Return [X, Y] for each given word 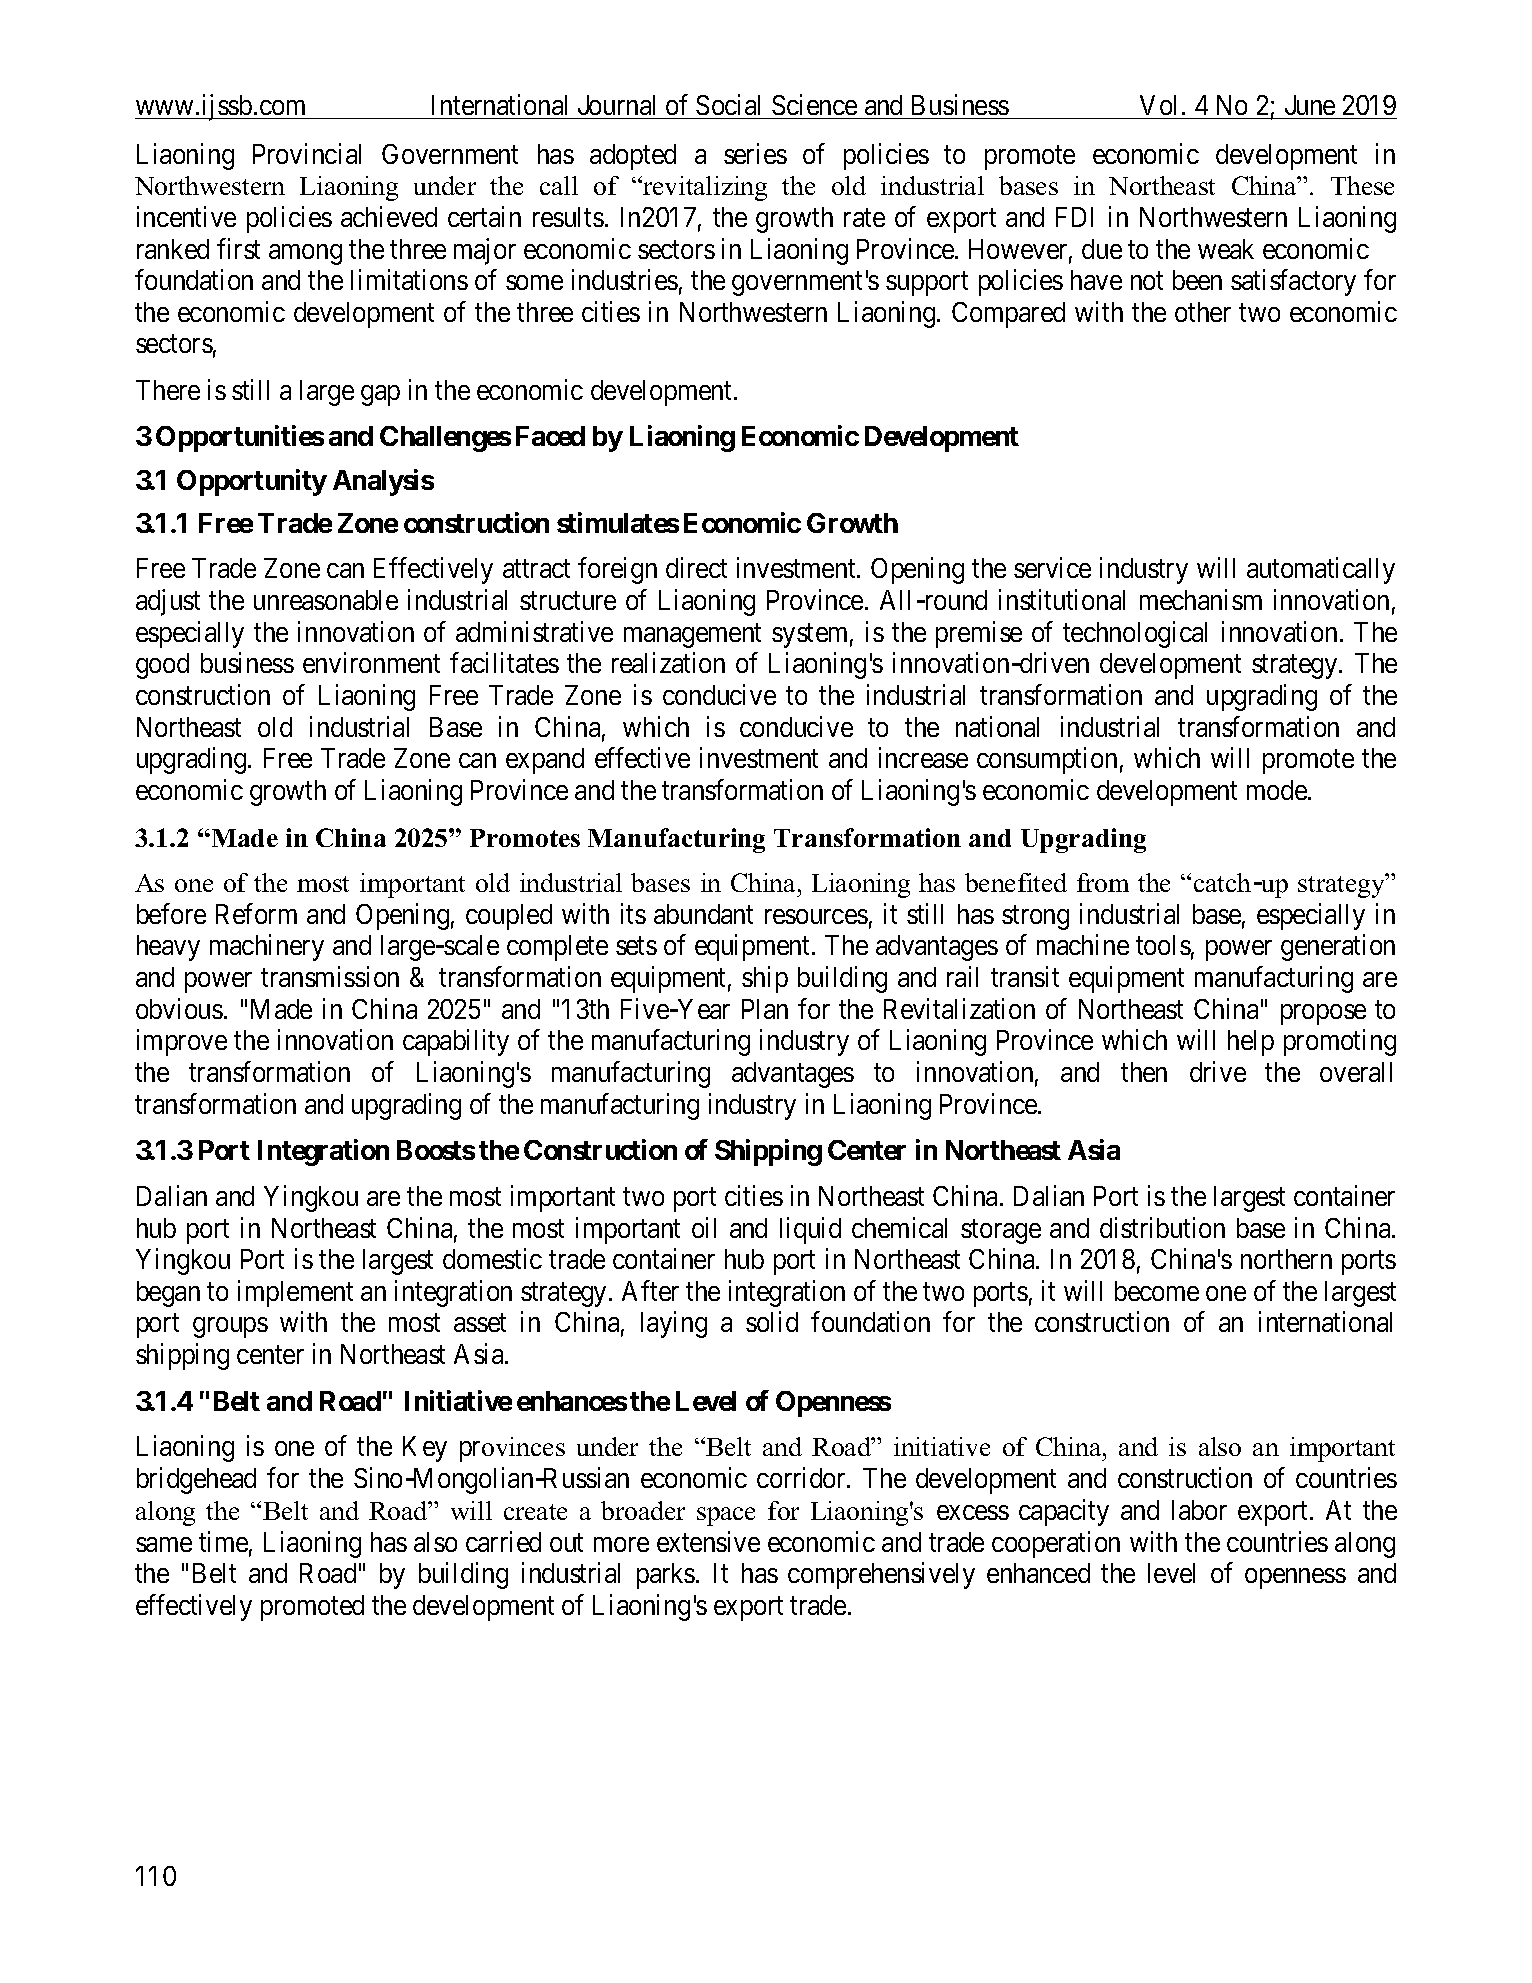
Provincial [307, 153]
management [692, 636]
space [726, 1516]
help [1251, 1043]
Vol [1158, 105]
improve [182, 1043]
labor [1199, 1510]
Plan [765, 1009]
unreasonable [326, 600]
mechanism [1201, 599]
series [755, 153]
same [164, 1544]
